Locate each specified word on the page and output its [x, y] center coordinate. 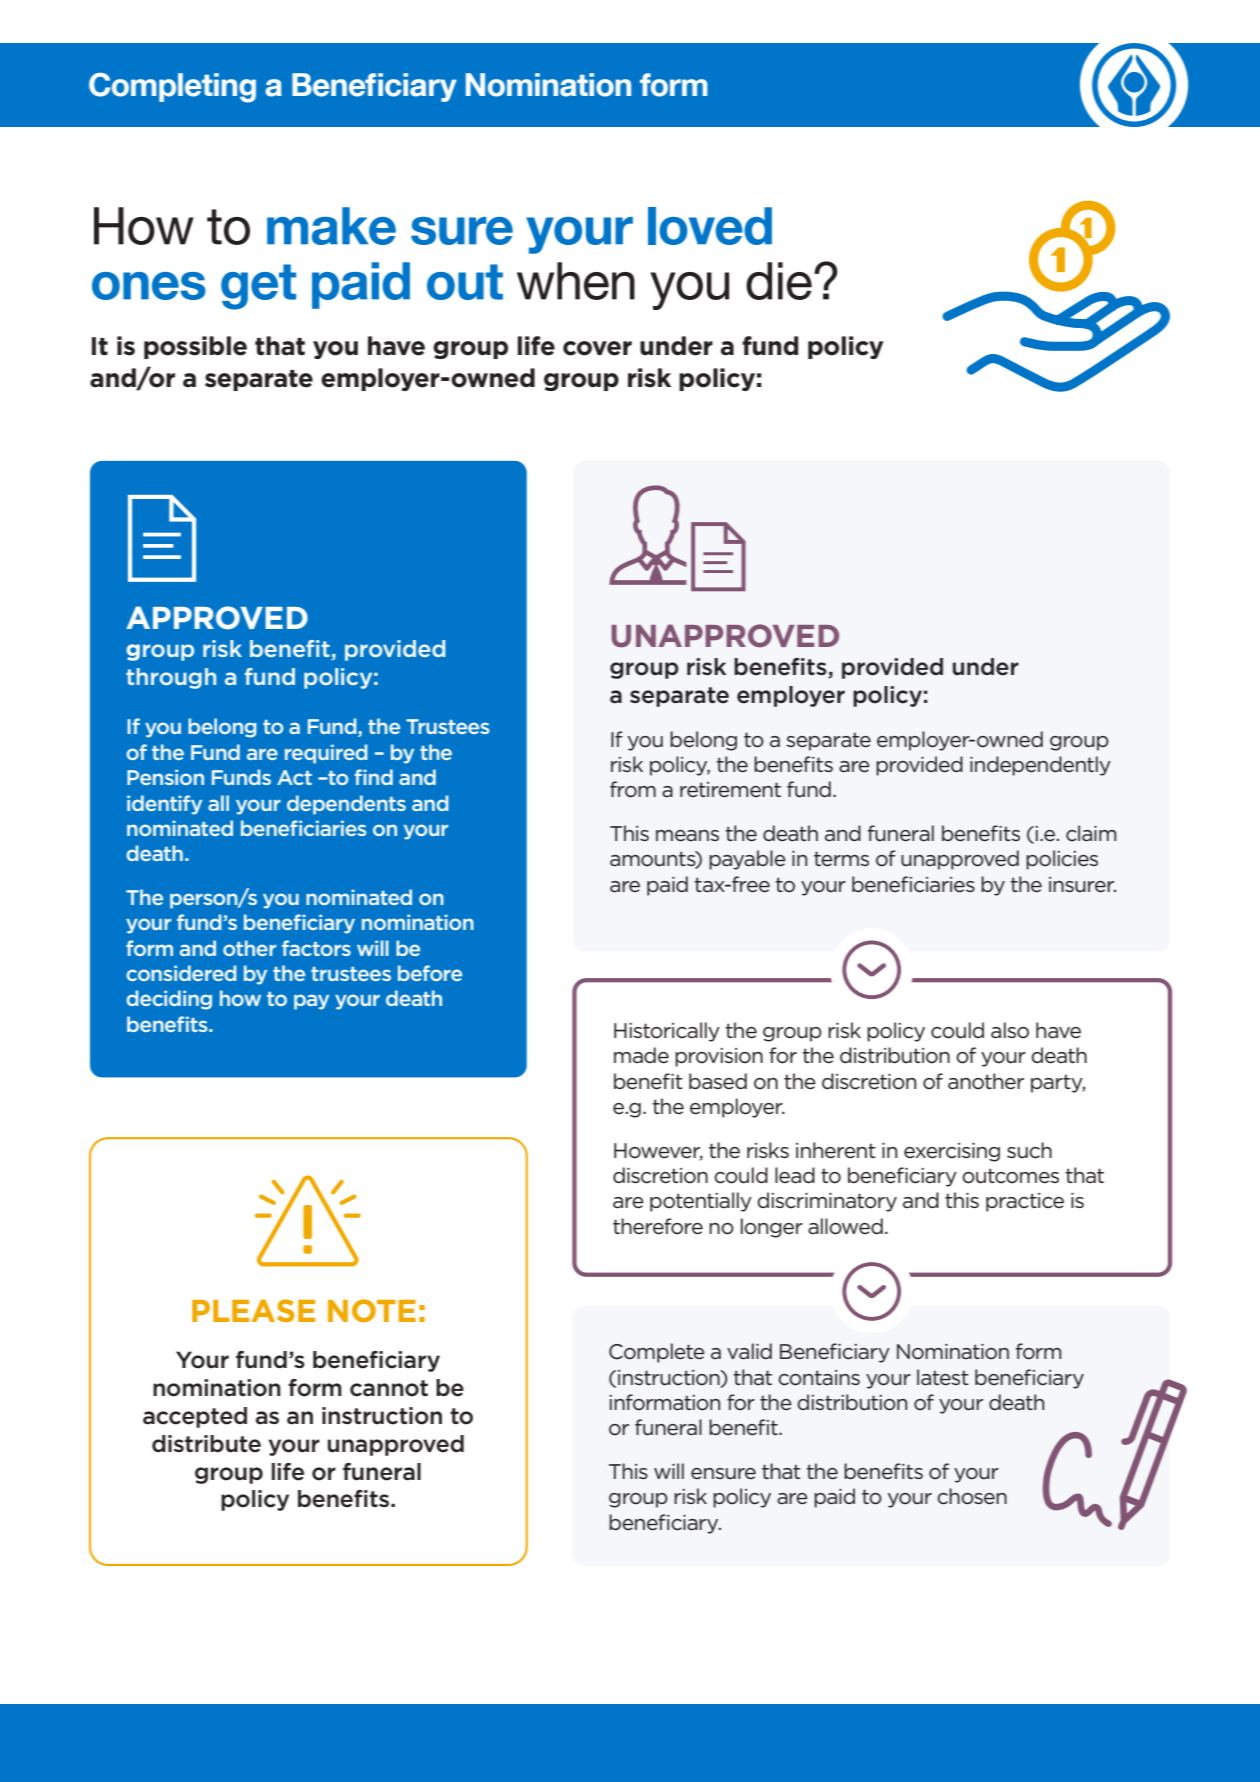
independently [1040, 766]
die [779, 281]
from [633, 789]
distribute [206, 1444]
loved [710, 226]
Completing [172, 88]
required [326, 754]
